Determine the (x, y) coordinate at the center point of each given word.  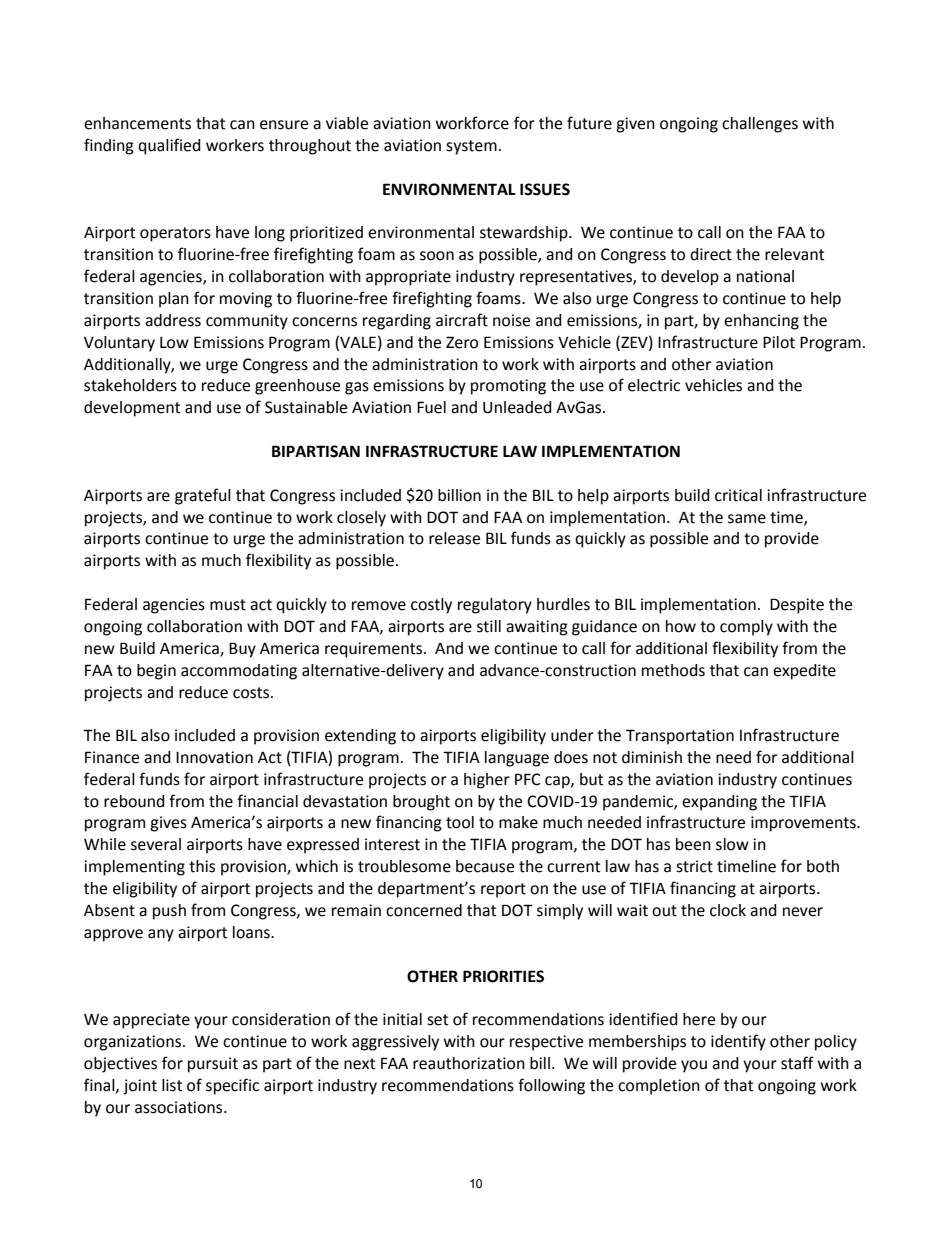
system (471, 147)
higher (487, 781)
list (172, 1085)
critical (738, 495)
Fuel (431, 407)
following (551, 1086)
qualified (169, 146)
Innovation (214, 757)
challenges (760, 125)
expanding (719, 803)
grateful (203, 496)
